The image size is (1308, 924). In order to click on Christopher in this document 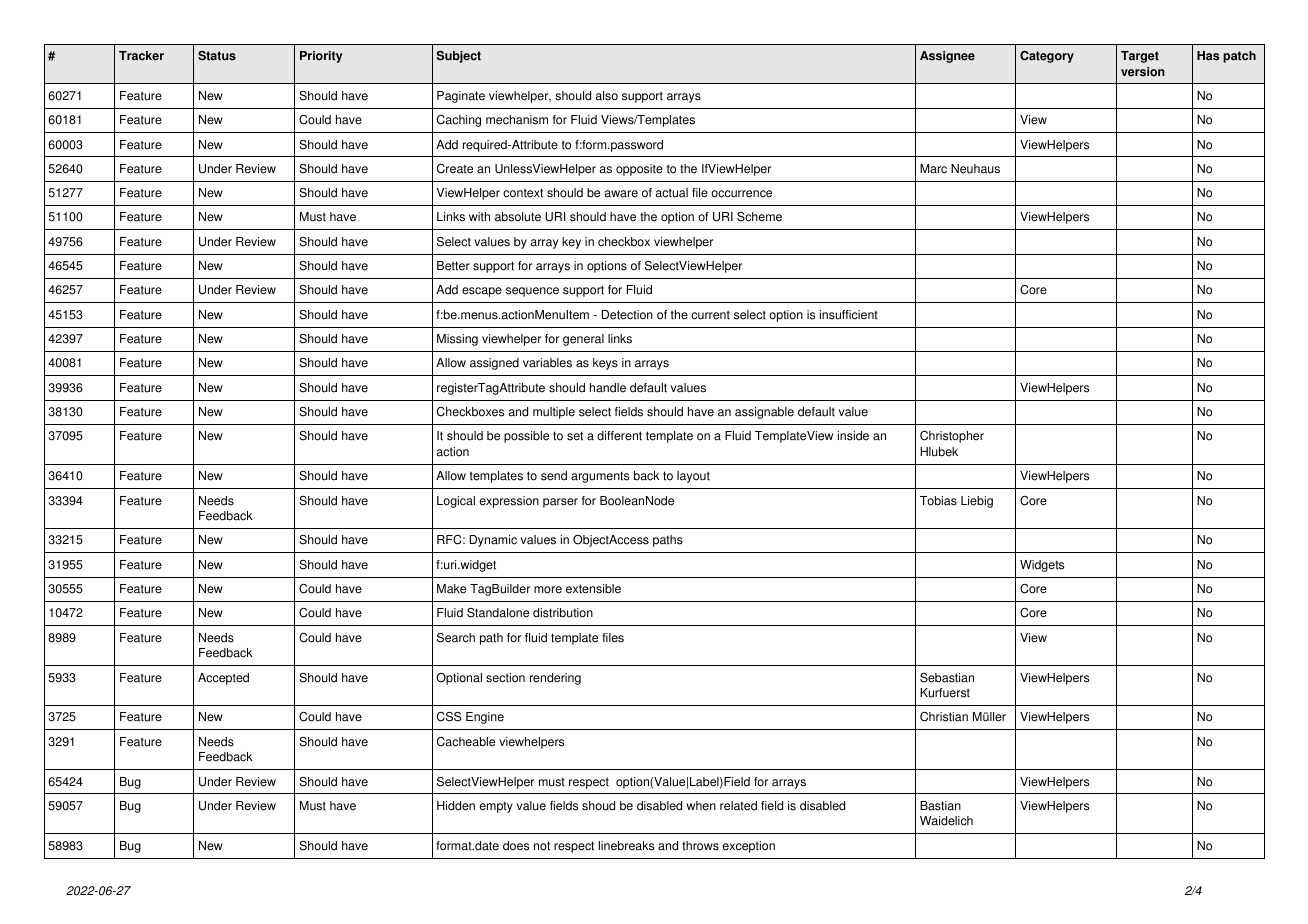, I will do `click(952, 437)`.
